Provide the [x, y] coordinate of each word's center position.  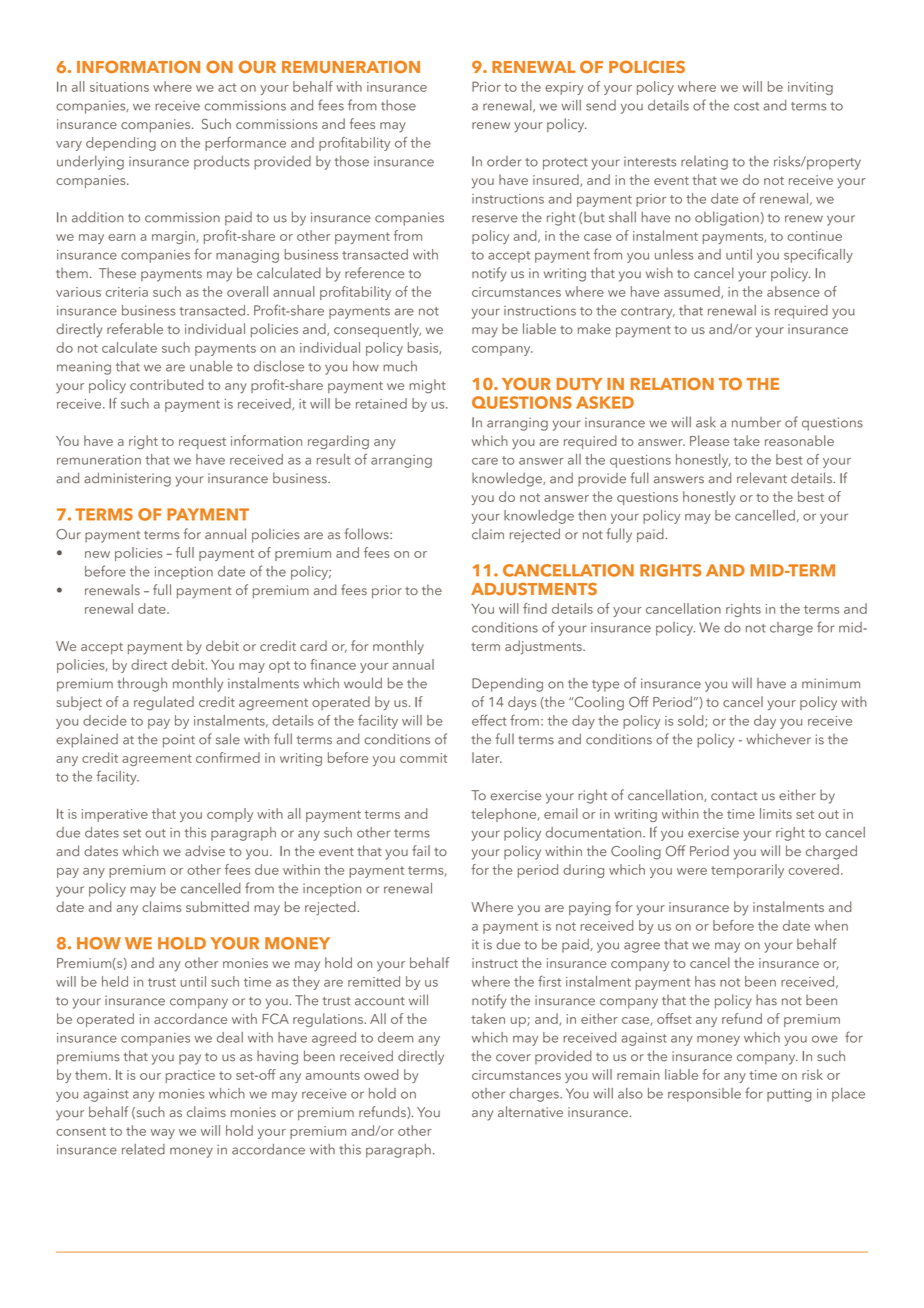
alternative [530, 1111]
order [504, 161]
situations [119, 87]
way [163, 1134]
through [142, 685]
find [535, 608]
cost [746, 106]
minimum [831, 683]
